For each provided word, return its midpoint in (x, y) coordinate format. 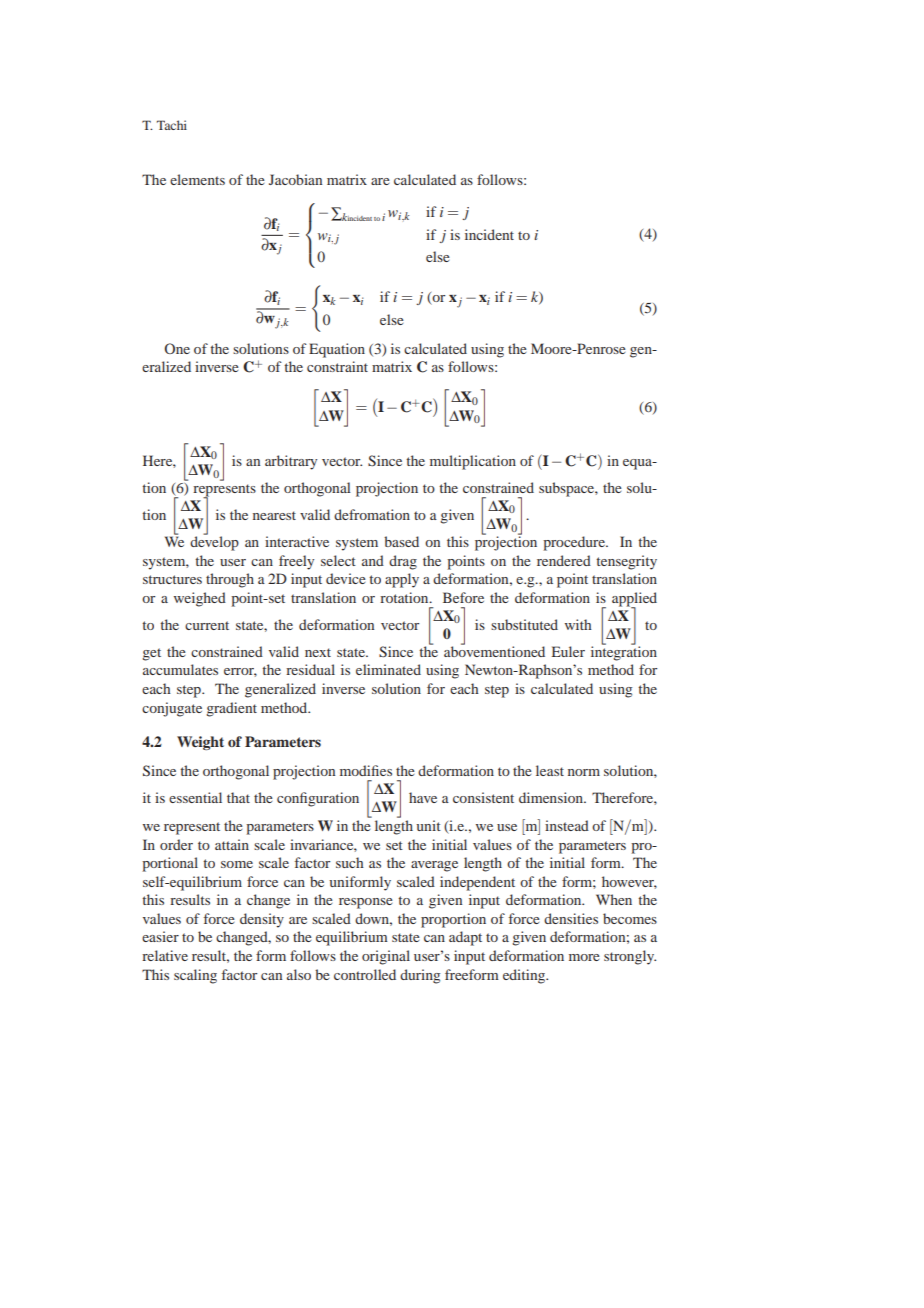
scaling (195, 976)
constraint (337, 366)
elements (197, 179)
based (401, 541)
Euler (568, 651)
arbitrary (291, 462)
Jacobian (295, 179)
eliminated (388, 669)
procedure (575, 543)
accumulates (180, 669)
